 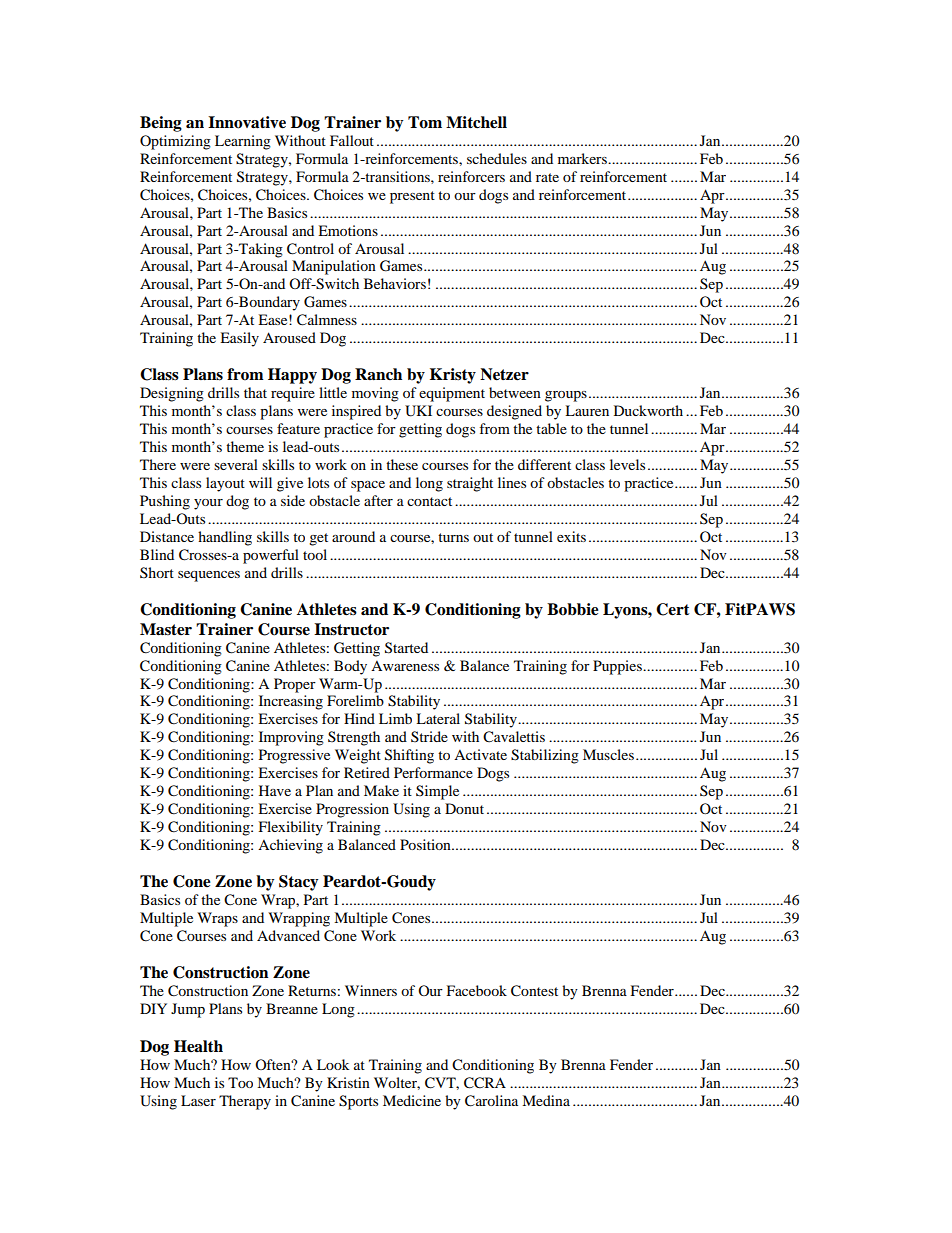 I want to click on Learning, so click(x=243, y=142).
